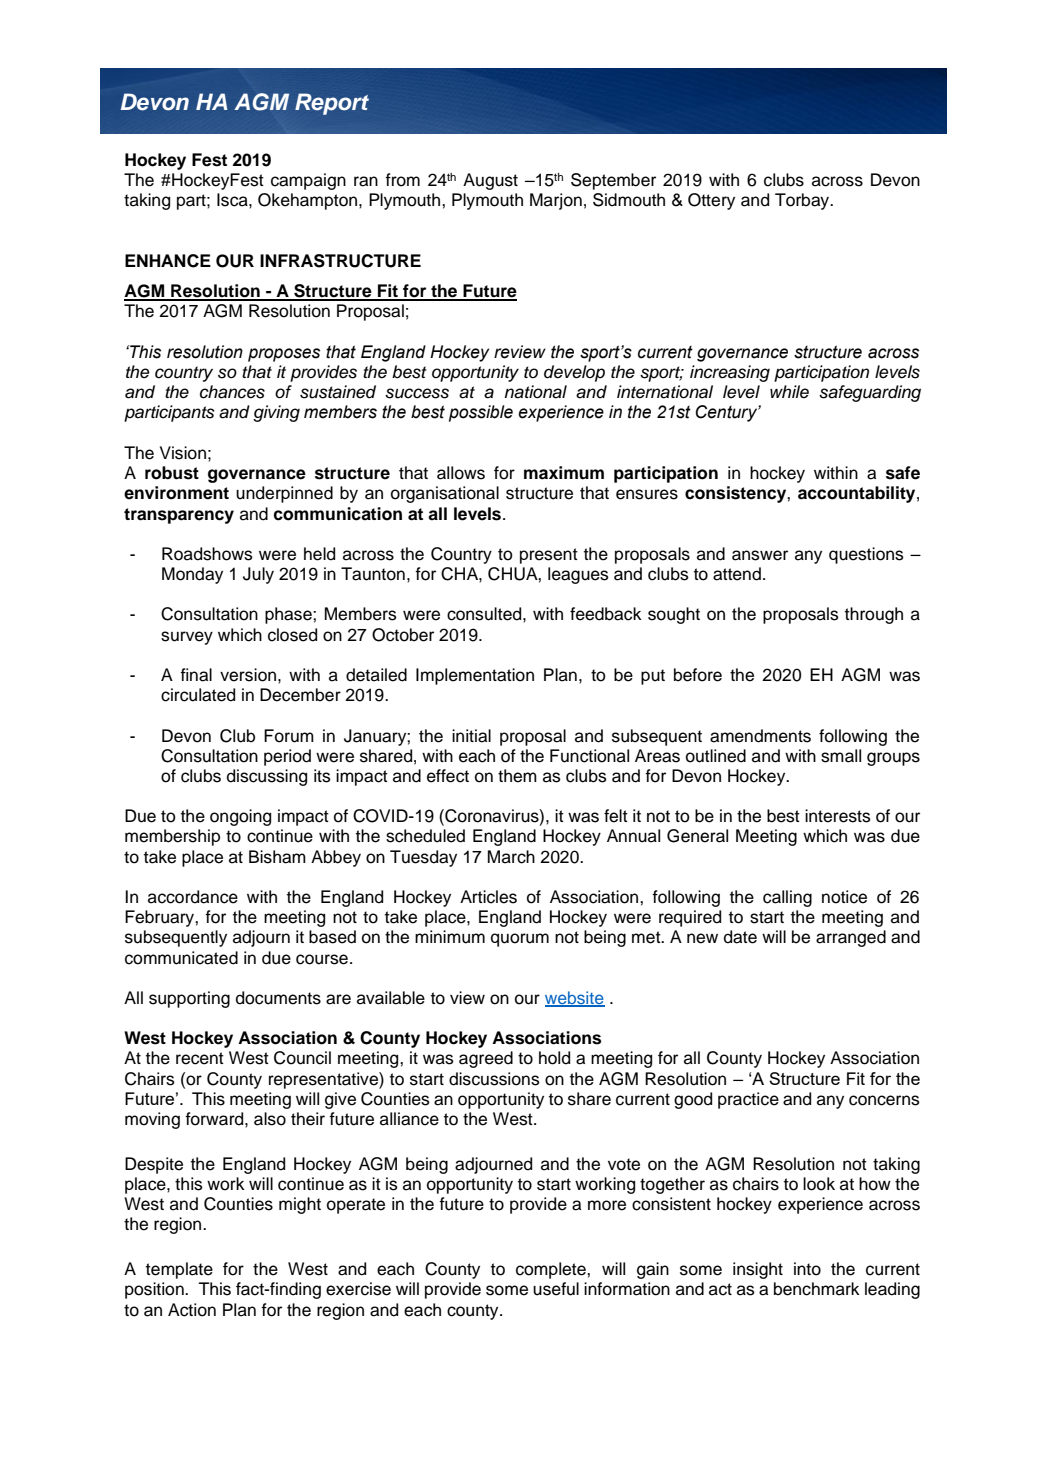  Describe the element at coordinates (807, 1269) in the image. I see `into` at that location.
